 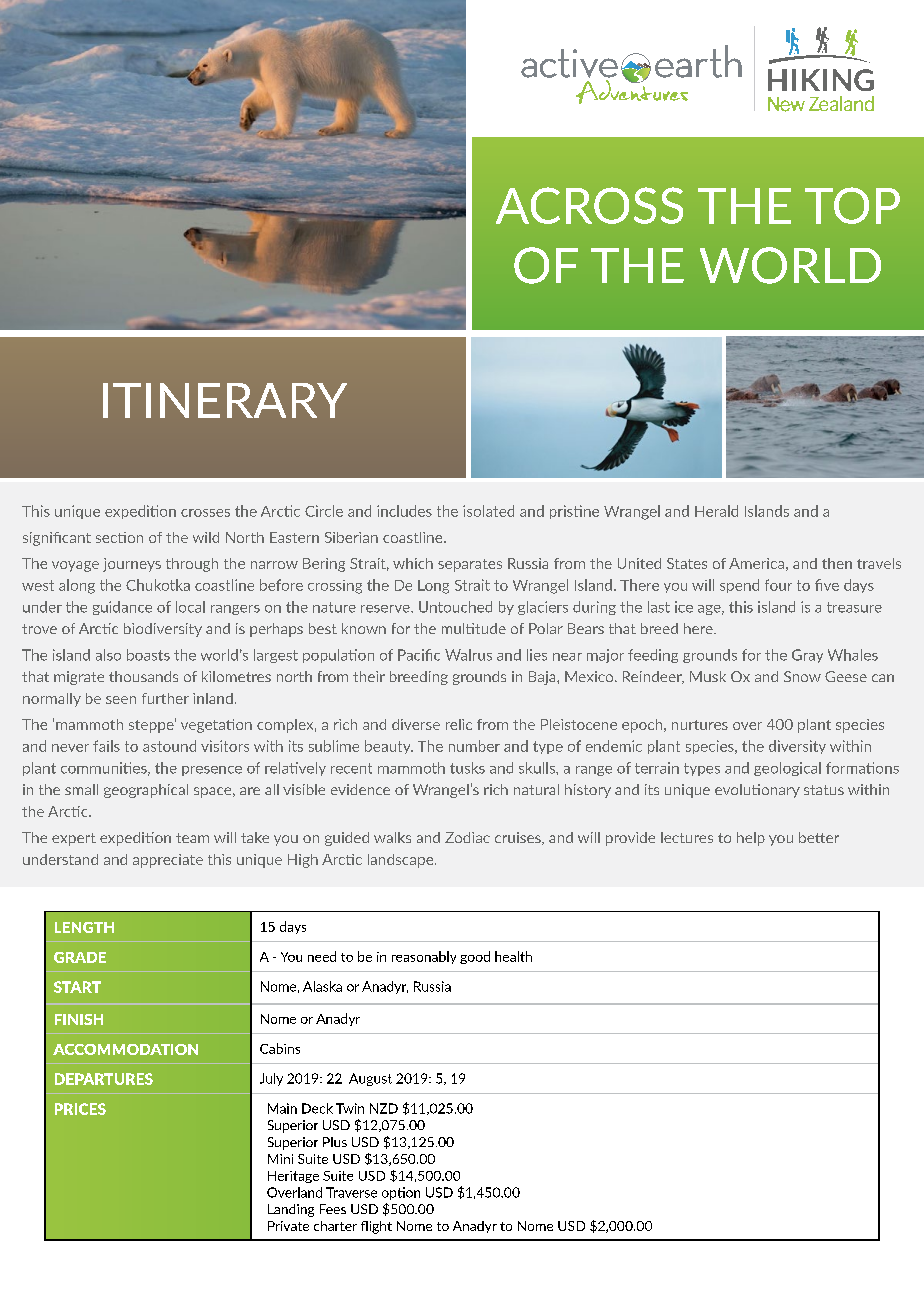 I want to click on TOP, so click(x=852, y=205).
